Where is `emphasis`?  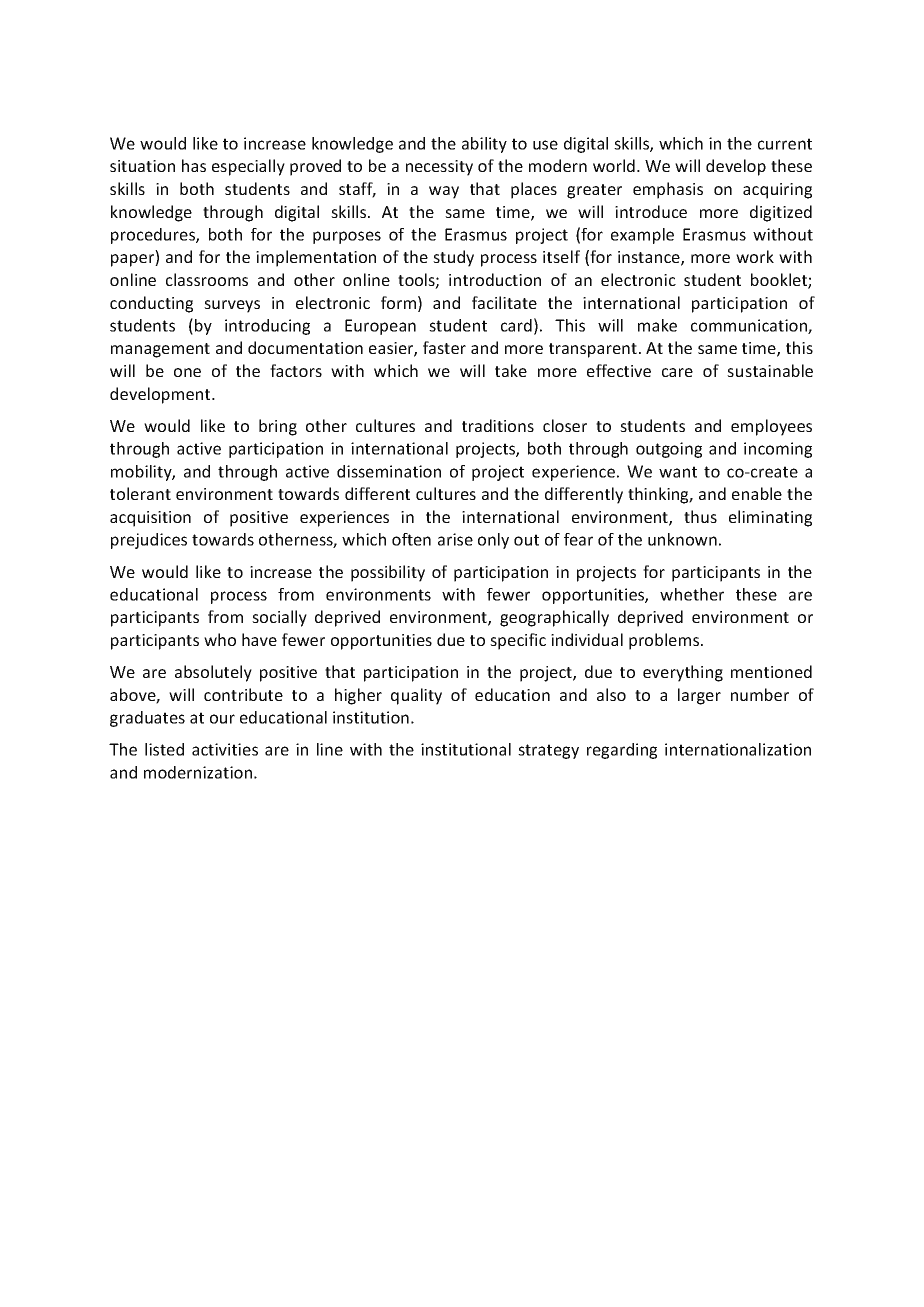 emphasis is located at coordinates (668, 190).
